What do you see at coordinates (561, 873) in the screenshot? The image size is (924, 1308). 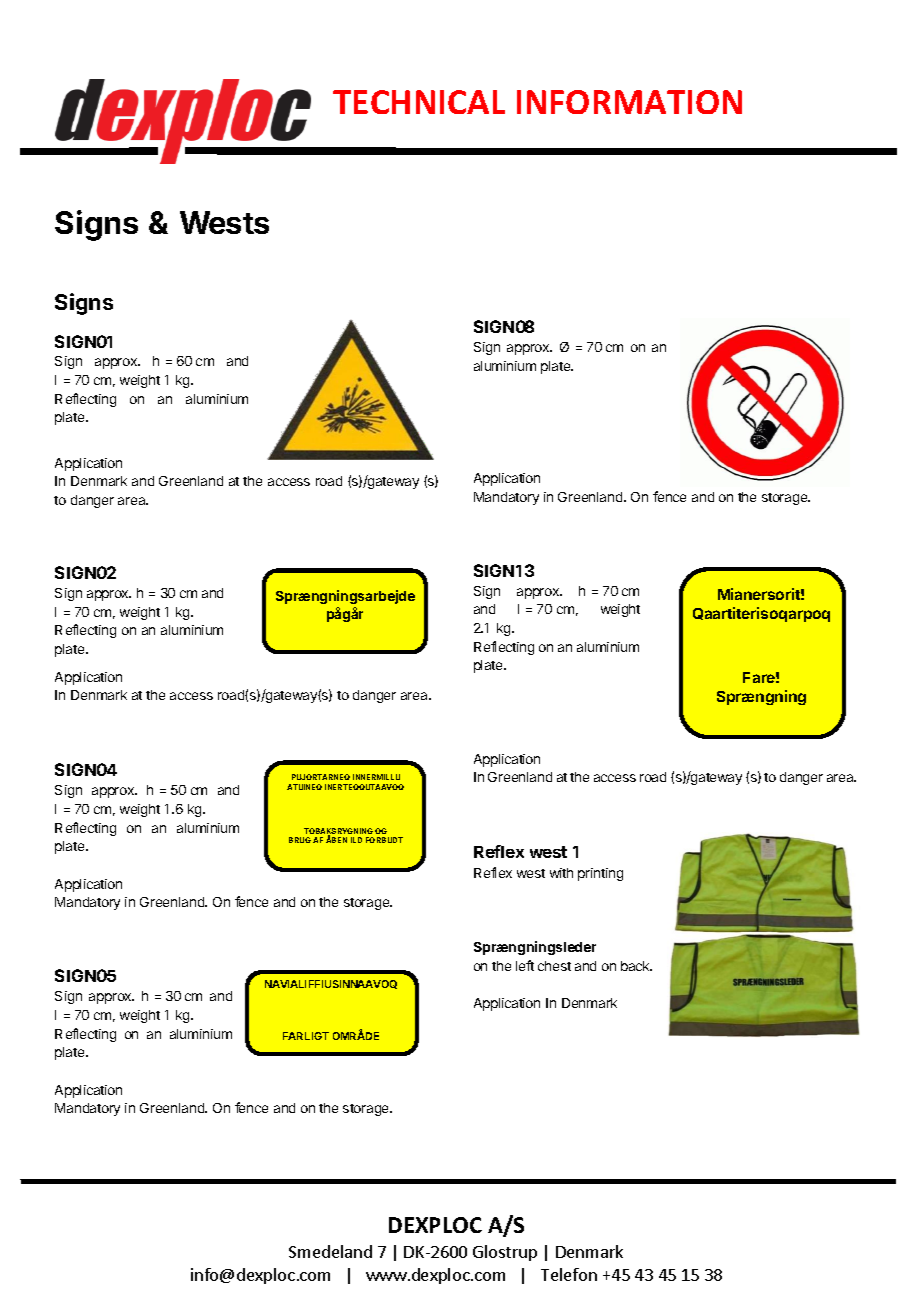 I see `with` at bounding box center [561, 873].
